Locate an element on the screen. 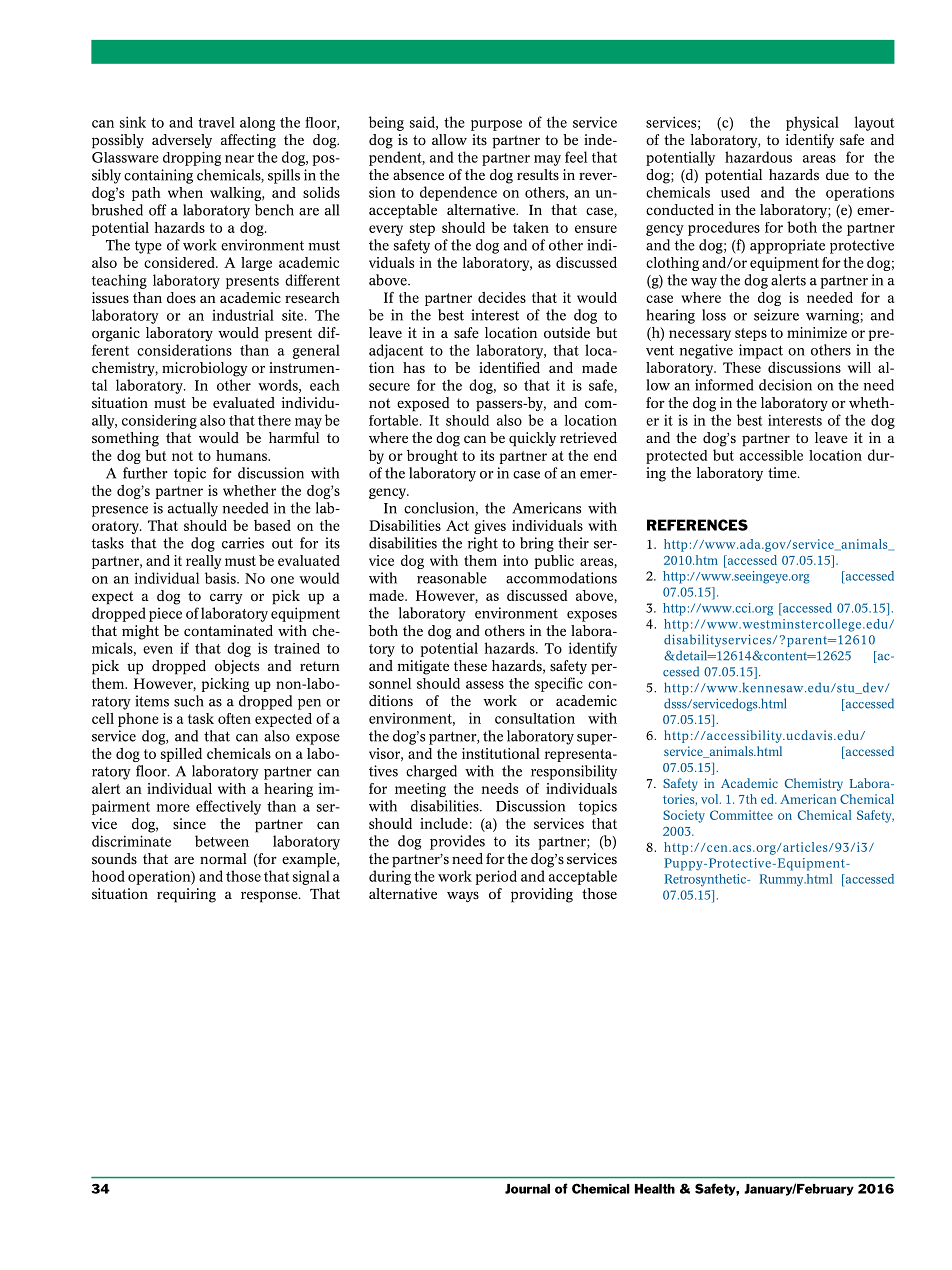 Image resolution: width=952 pixels, height=1270 pixels. gives is located at coordinates (490, 527).
